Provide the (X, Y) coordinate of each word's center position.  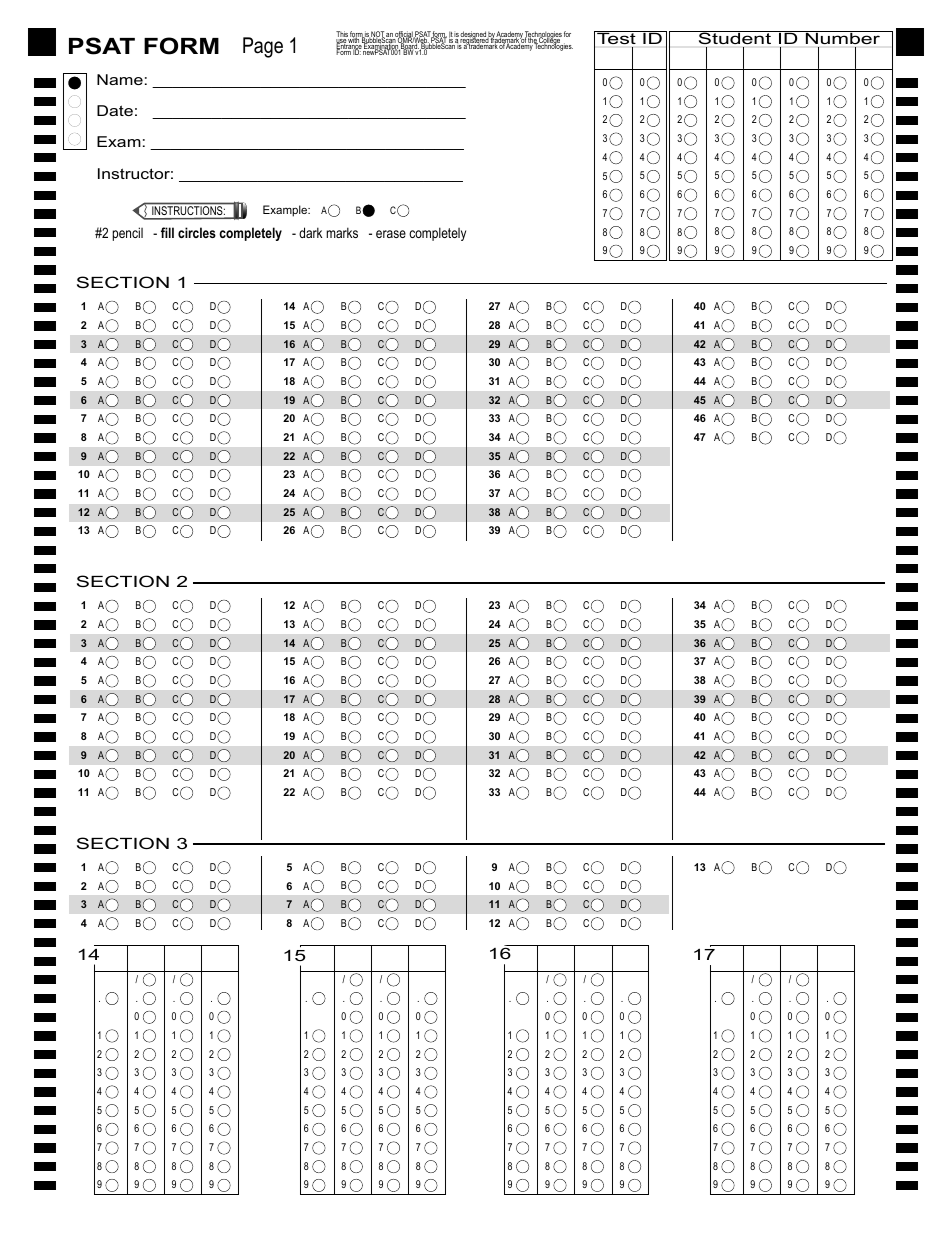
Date (115, 110)
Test (616, 37)
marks (342, 232)
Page (263, 47)
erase (391, 234)
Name (120, 79)
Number (843, 37)
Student (735, 37)
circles (197, 232)
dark (310, 232)
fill (167, 232)
